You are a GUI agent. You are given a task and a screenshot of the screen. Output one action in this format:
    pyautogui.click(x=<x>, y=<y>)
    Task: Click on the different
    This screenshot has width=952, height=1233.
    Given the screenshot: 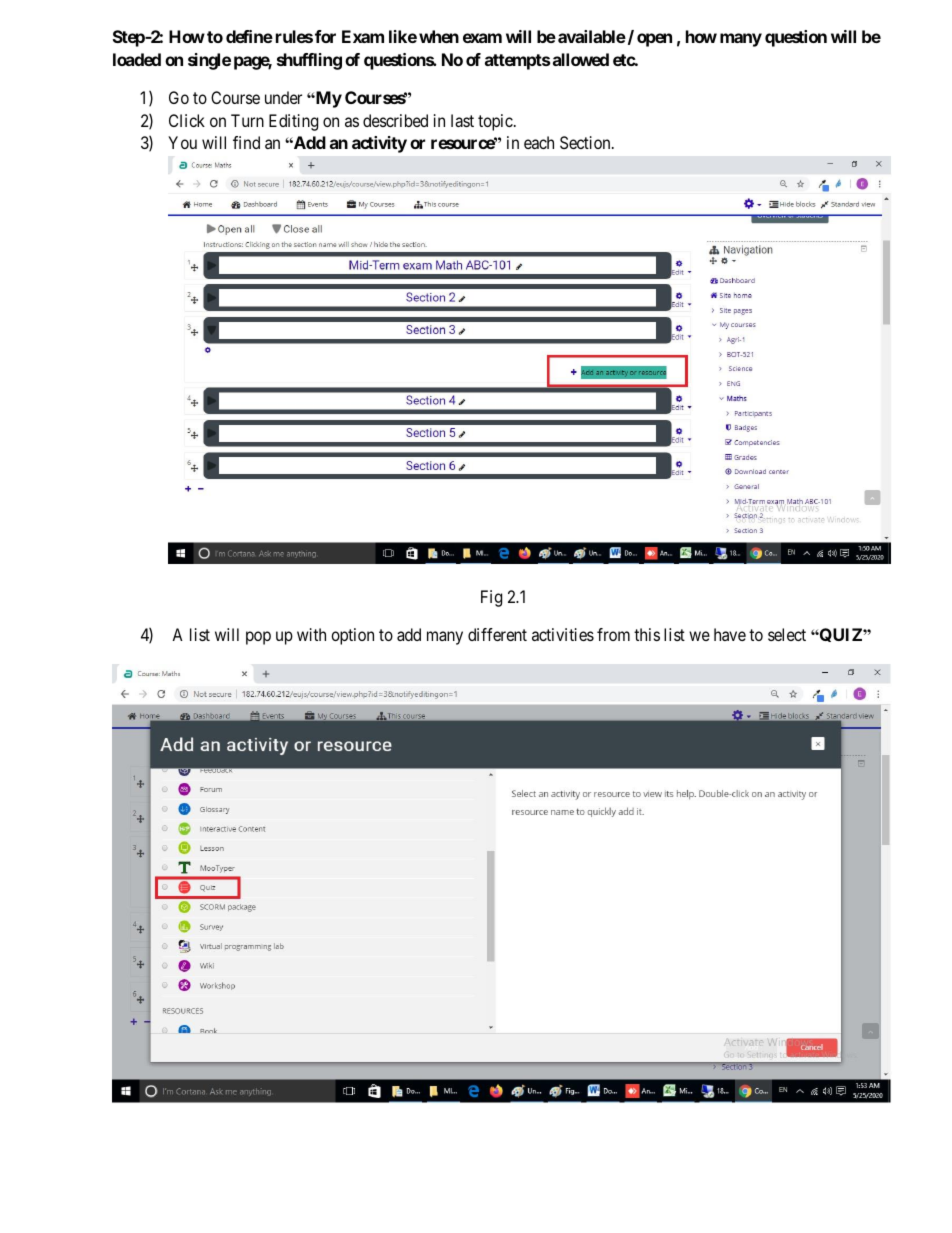 What is the action you would take?
    pyautogui.click(x=497, y=634)
